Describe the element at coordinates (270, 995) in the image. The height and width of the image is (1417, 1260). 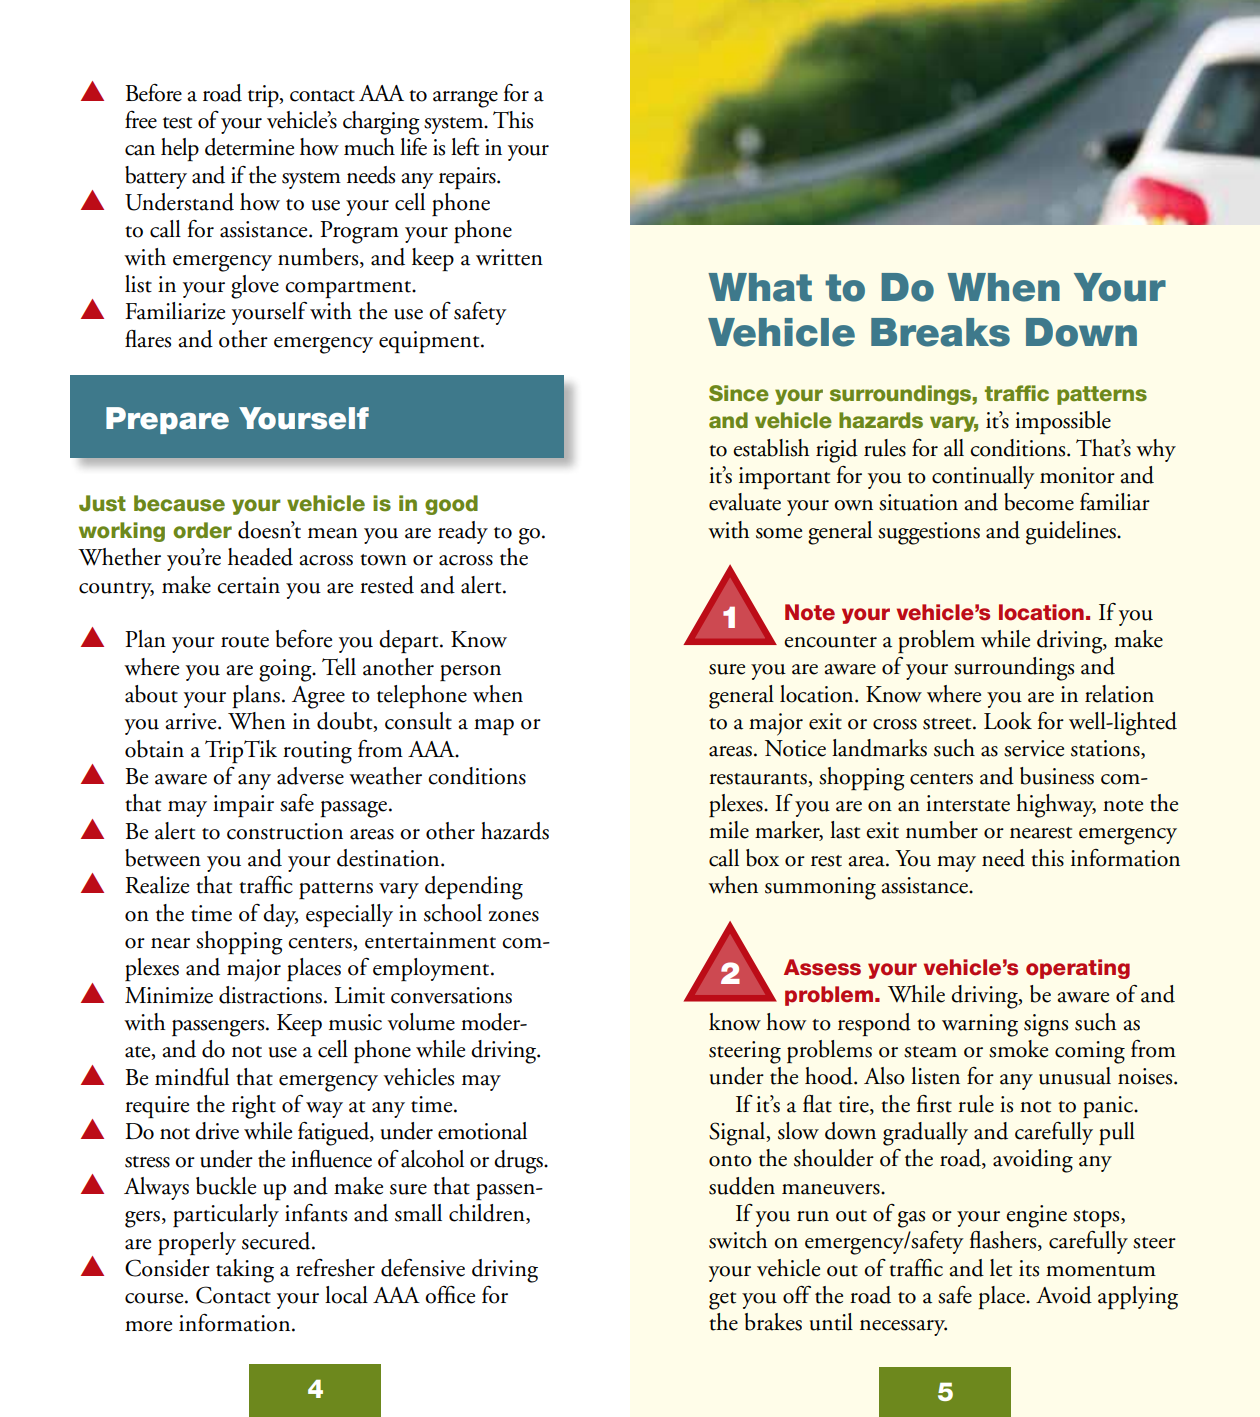
I see `distractions` at that location.
